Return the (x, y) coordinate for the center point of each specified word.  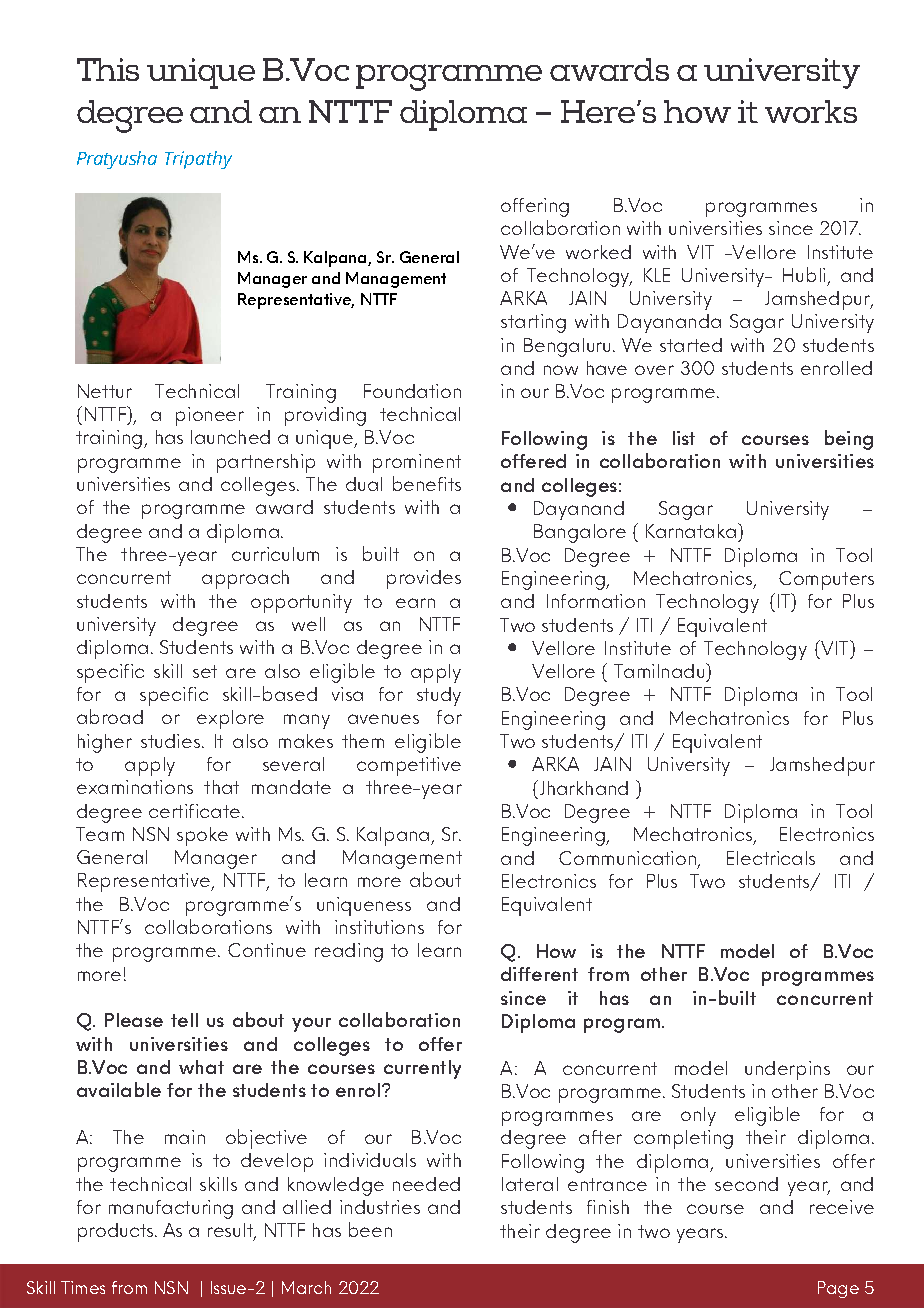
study (439, 696)
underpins (787, 1070)
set (205, 671)
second (746, 1184)
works (811, 111)
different (539, 974)
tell (184, 1020)
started (691, 345)
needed (426, 1184)
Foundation (412, 391)
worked (598, 252)
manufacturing (171, 1209)
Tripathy (198, 160)
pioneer (210, 416)
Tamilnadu (660, 670)
